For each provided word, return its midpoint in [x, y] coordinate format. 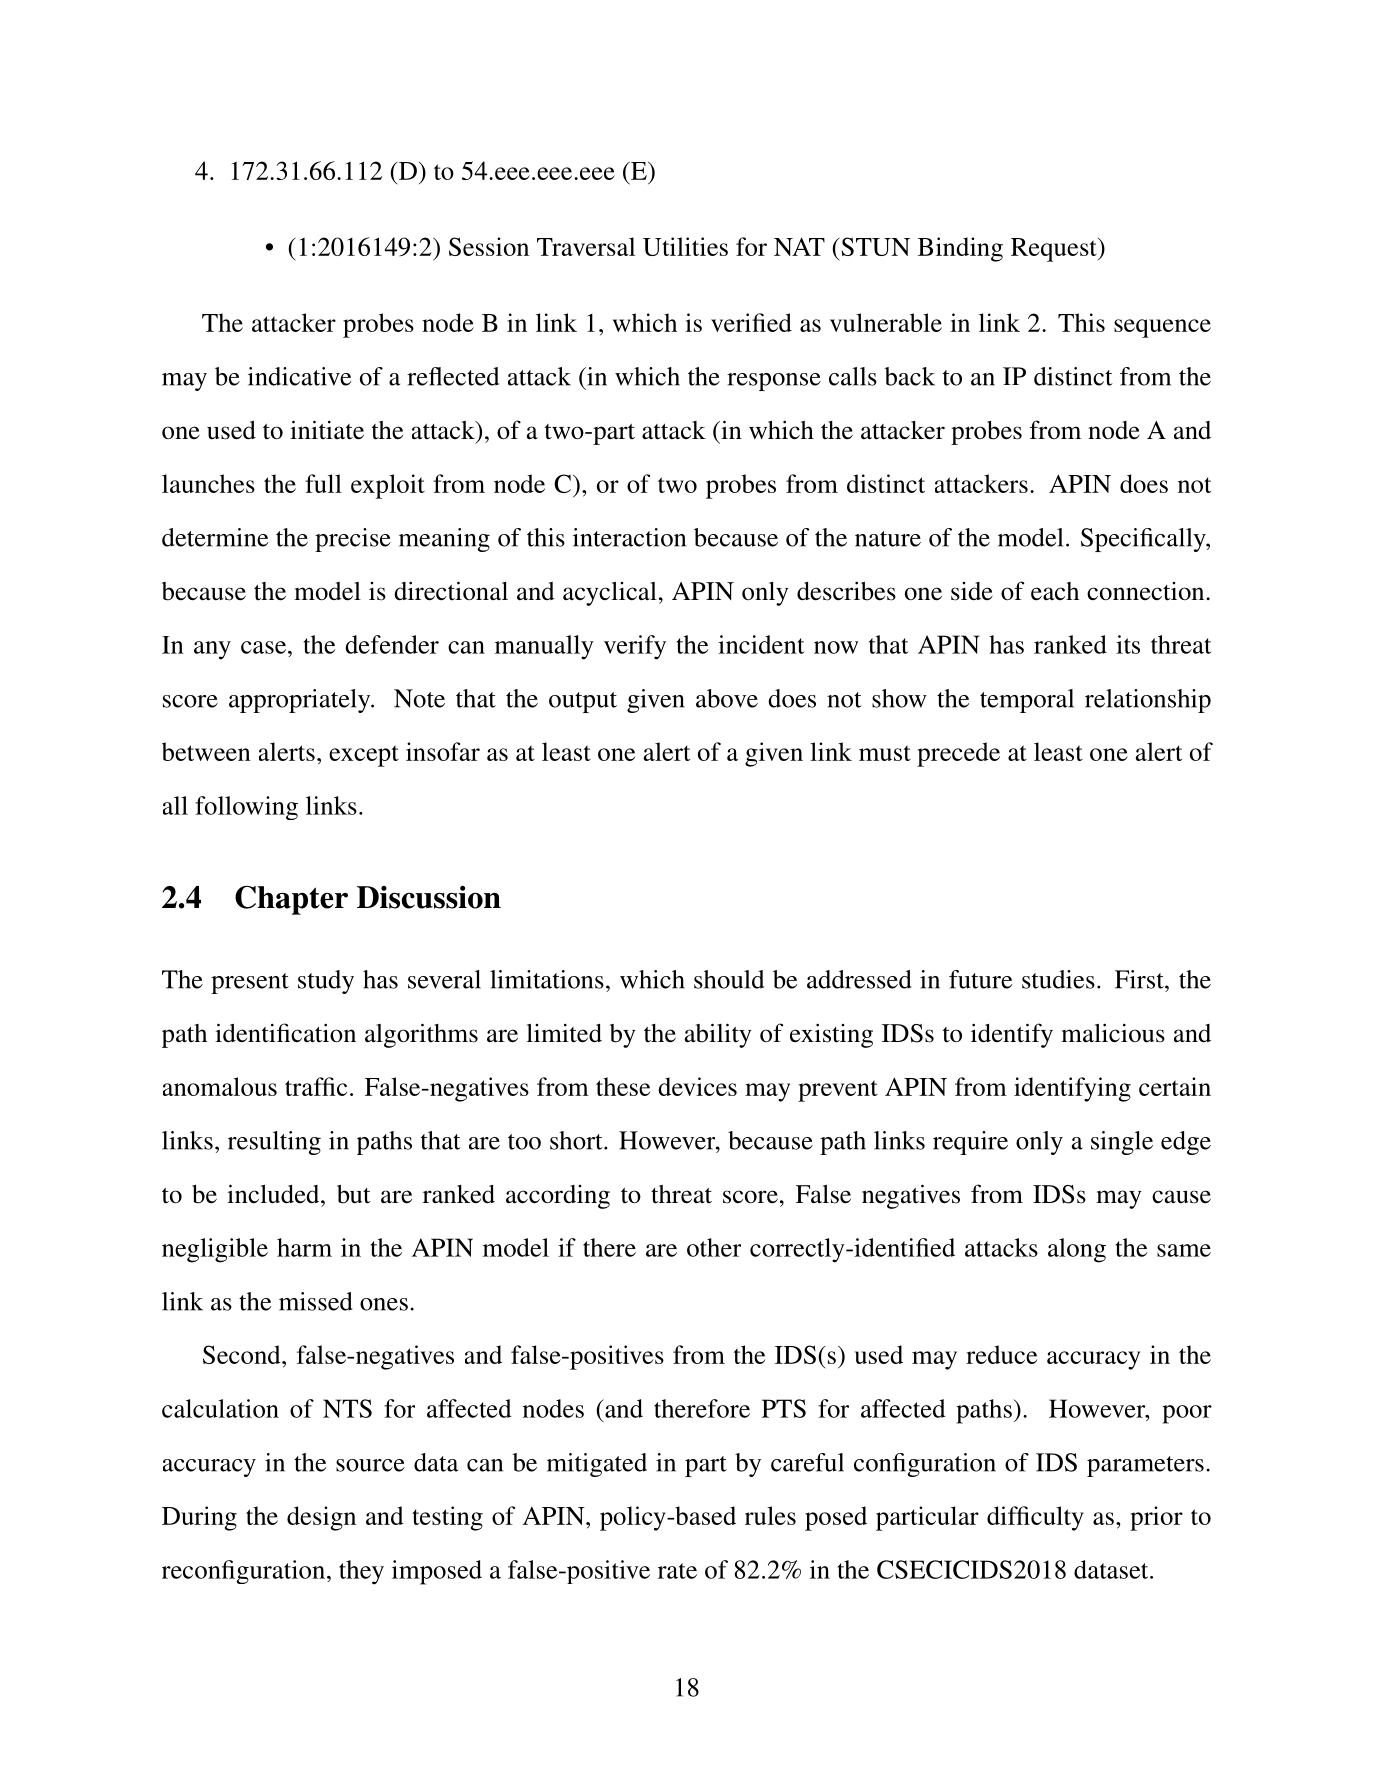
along [1077, 1250]
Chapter [291, 900]
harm [304, 1247]
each [1055, 591]
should [729, 979]
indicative [299, 376]
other [714, 1247]
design [321, 1518]
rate [677, 1571]
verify [635, 647]
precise [353, 540]
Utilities [685, 246]
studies [1058, 979]
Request [1055, 250]
